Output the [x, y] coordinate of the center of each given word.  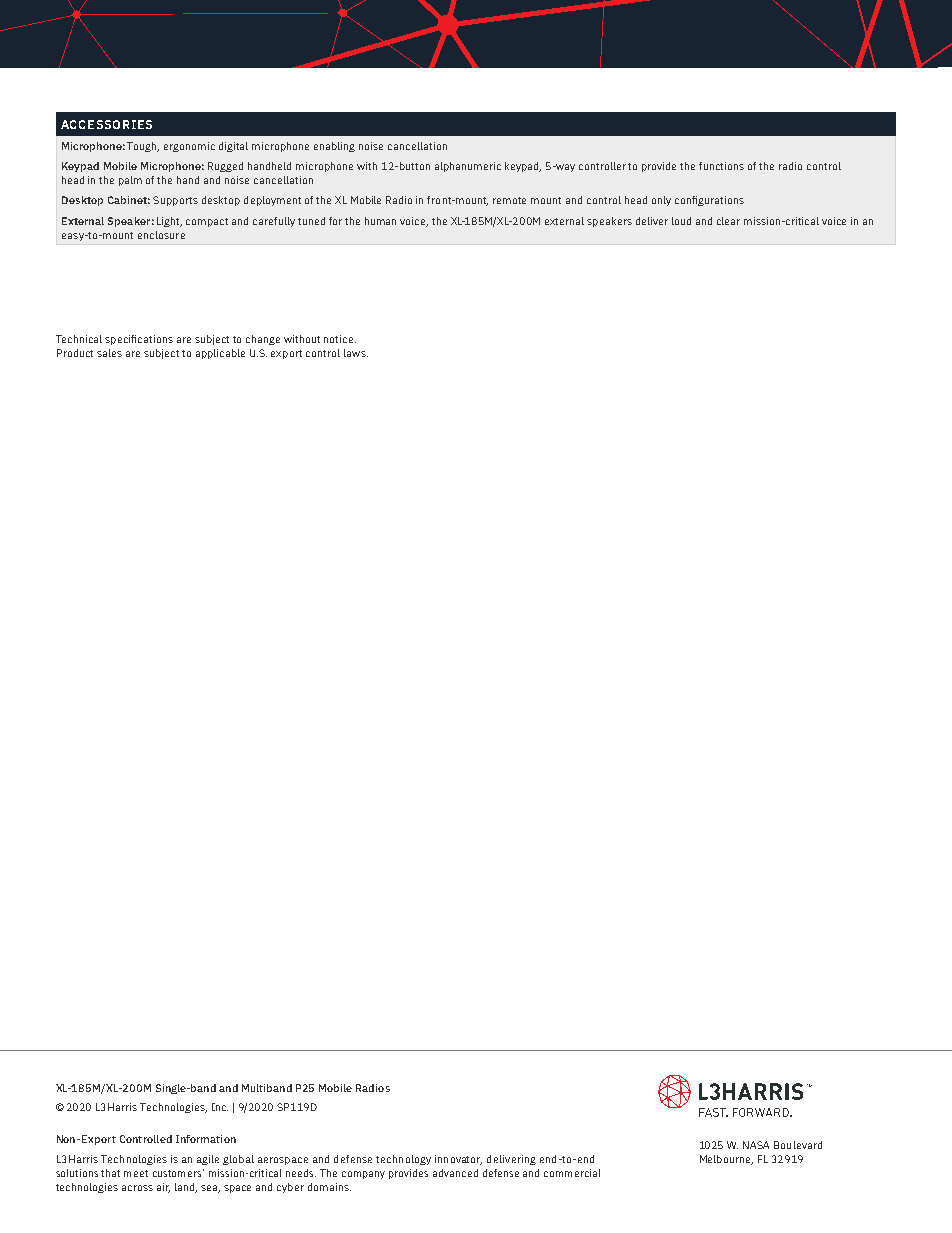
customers [178, 1173]
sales [109, 353]
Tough [143, 147]
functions [721, 166]
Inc [220, 1107]
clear [728, 221]
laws [356, 353]
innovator [458, 1160]
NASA [756, 1145]
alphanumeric [468, 167]
